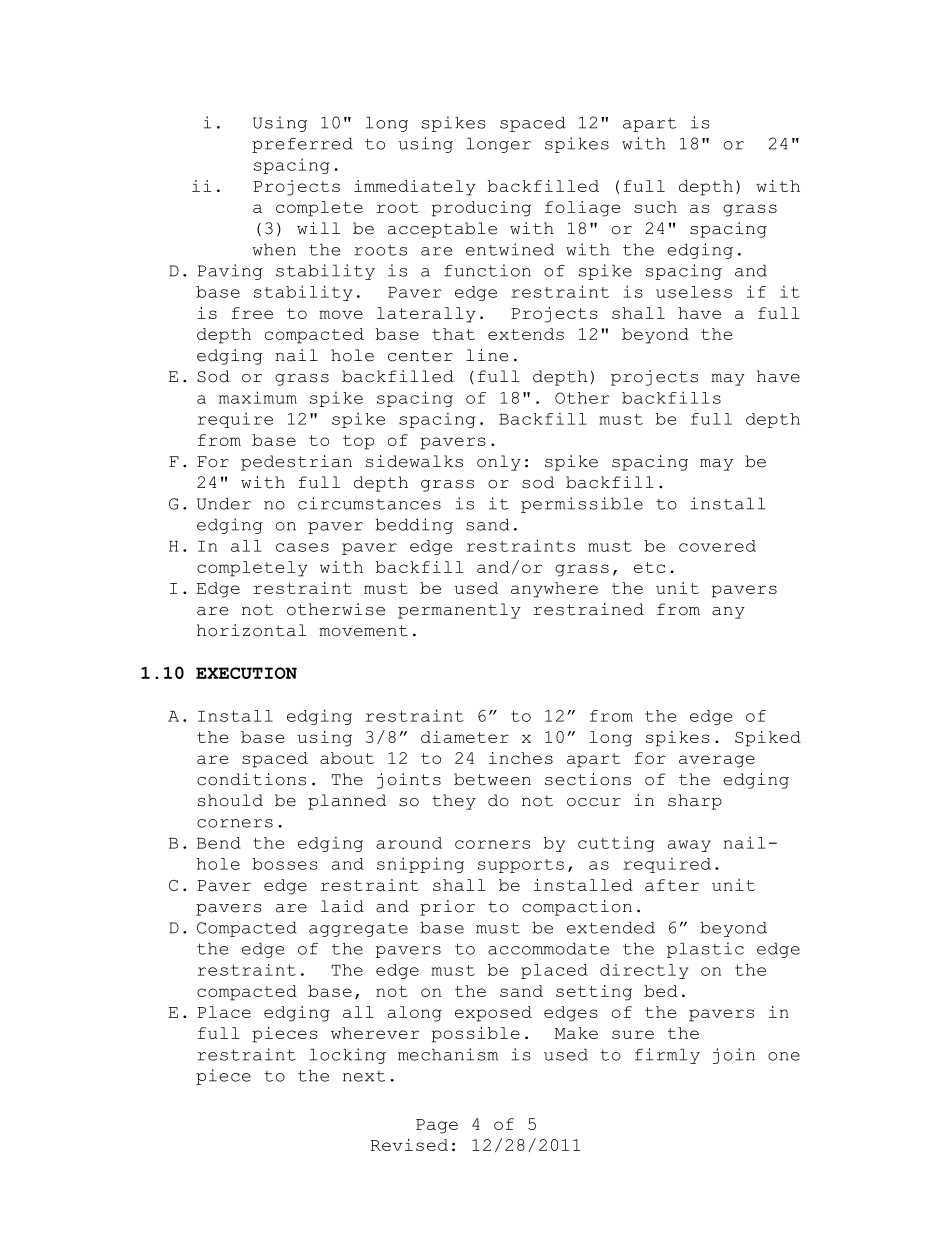  What do you see at coordinates (717, 546) in the document?
I see `covered` at bounding box center [717, 546].
